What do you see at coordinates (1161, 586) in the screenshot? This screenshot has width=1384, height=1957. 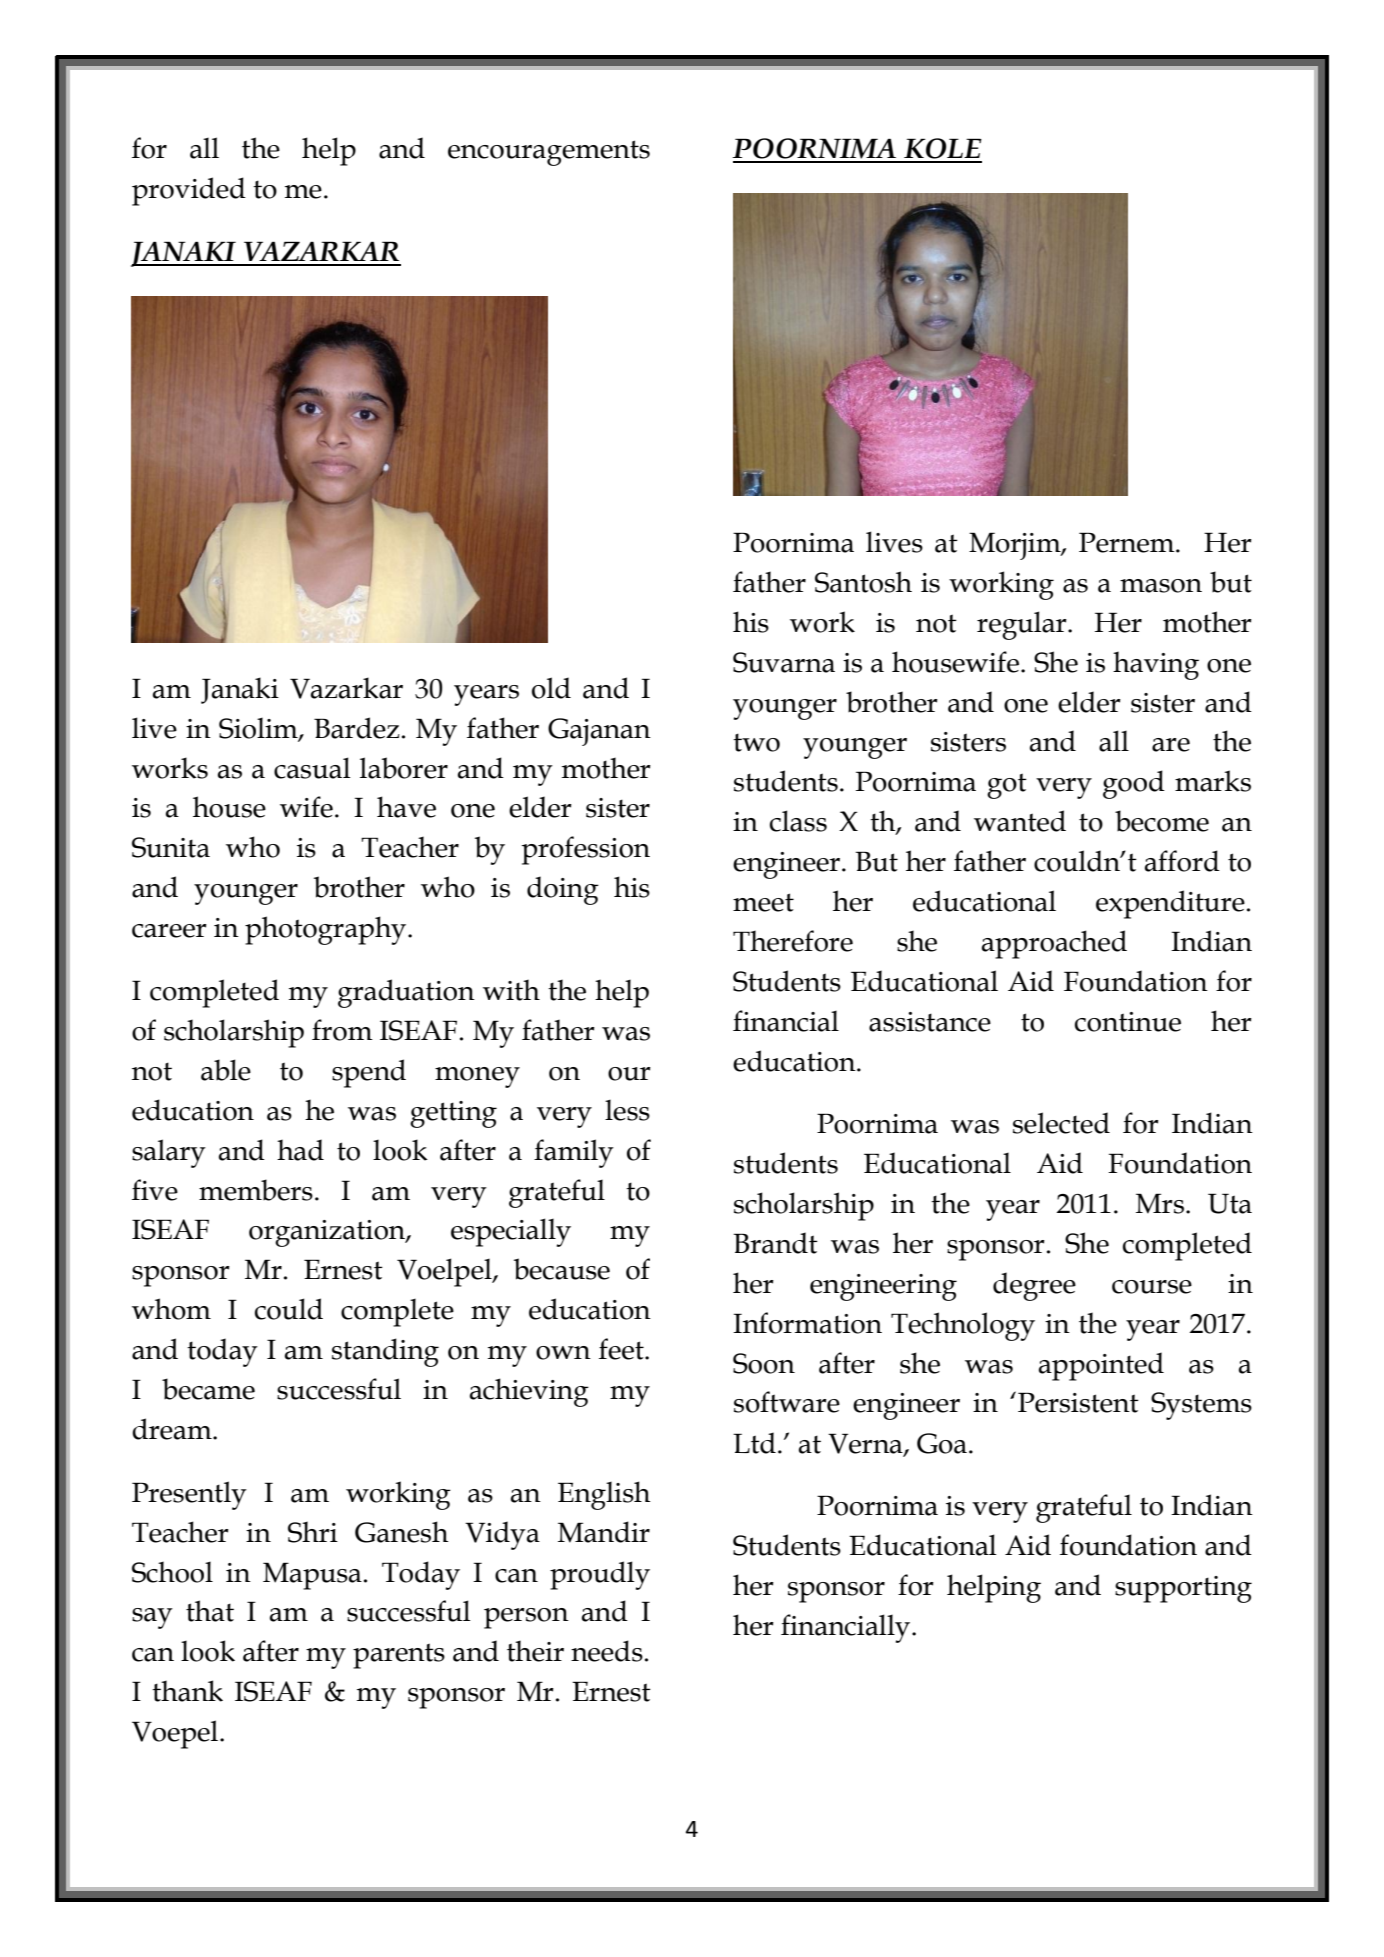 I see `mason` at bounding box center [1161, 586].
